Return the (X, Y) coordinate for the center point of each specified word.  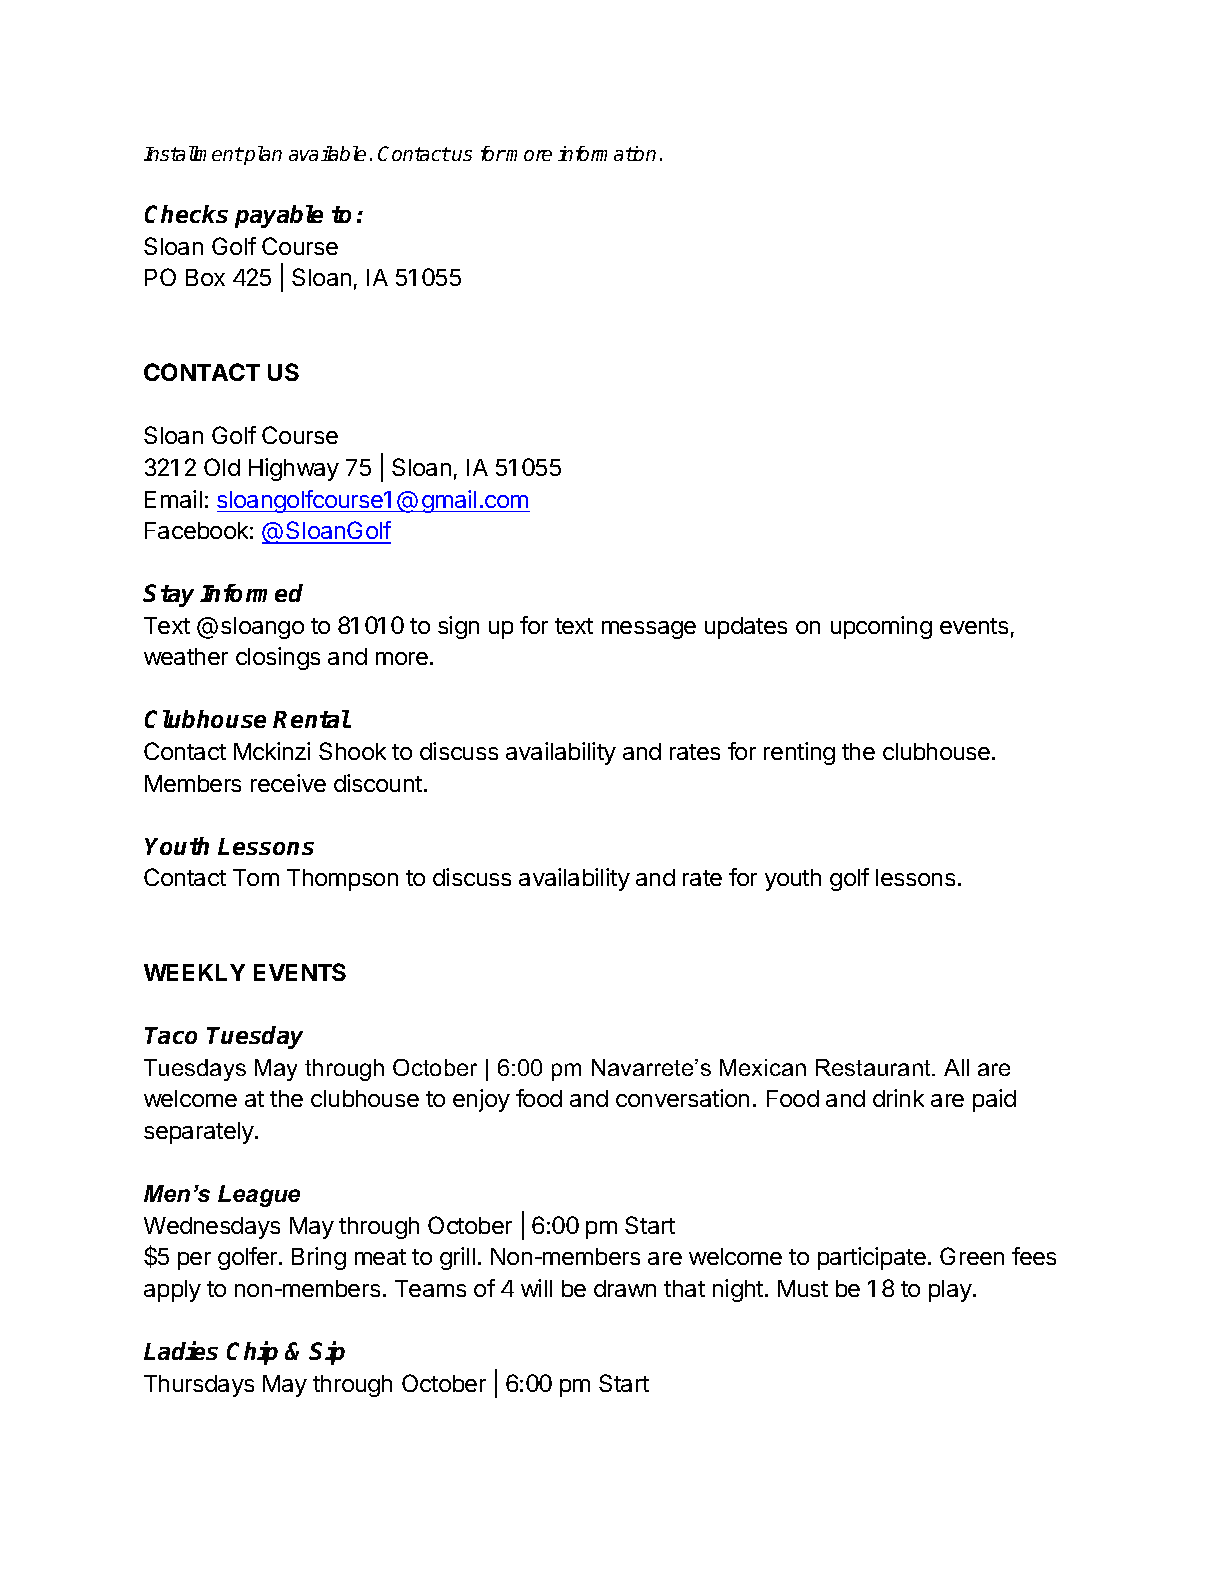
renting (799, 753)
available (327, 153)
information (607, 153)
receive (288, 783)
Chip (252, 1353)
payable (279, 216)
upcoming (881, 627)
